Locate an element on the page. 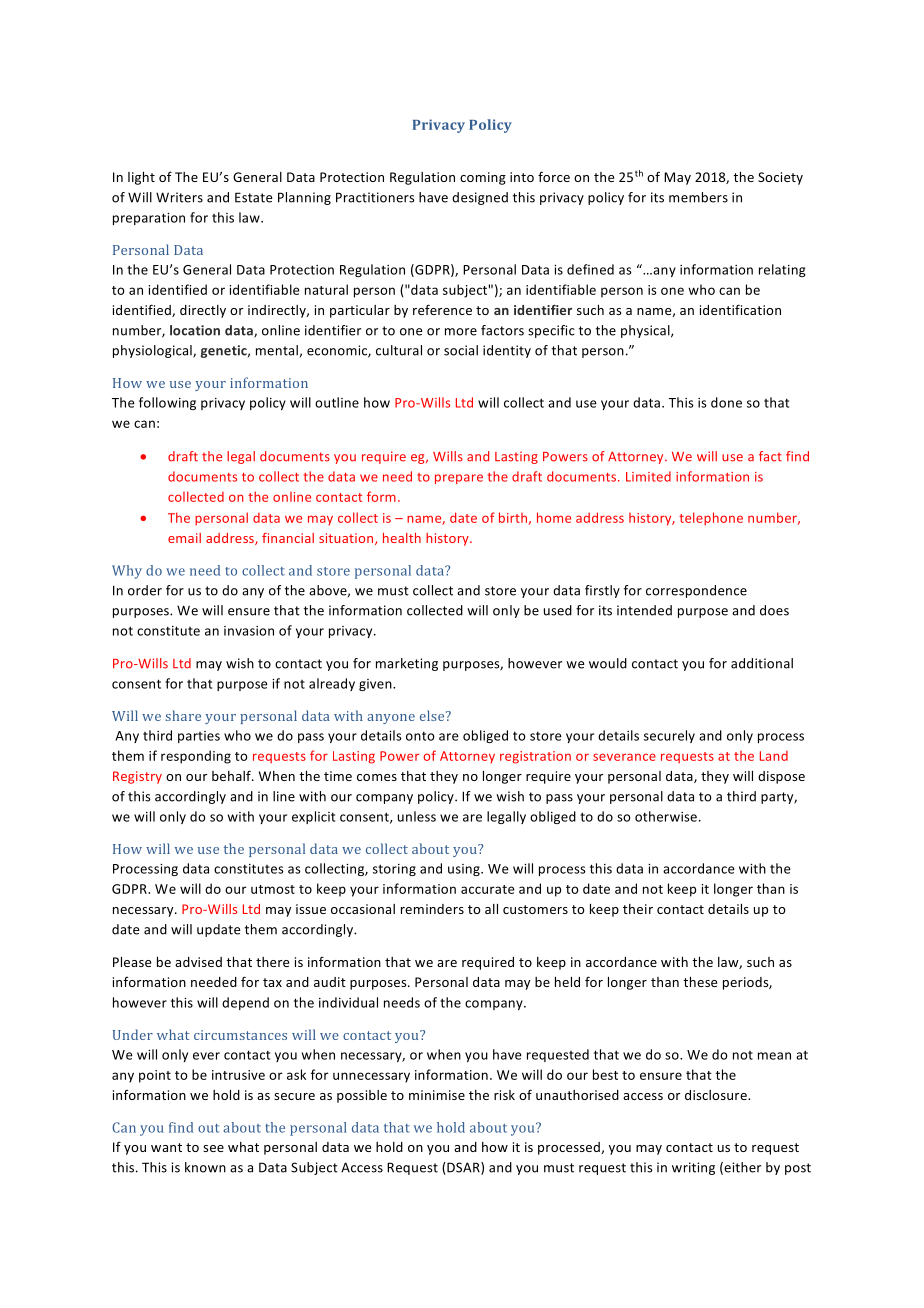 Image resolution: width=924 pixels, height=1308 pixels. members is located at coordinates (698, 197).
